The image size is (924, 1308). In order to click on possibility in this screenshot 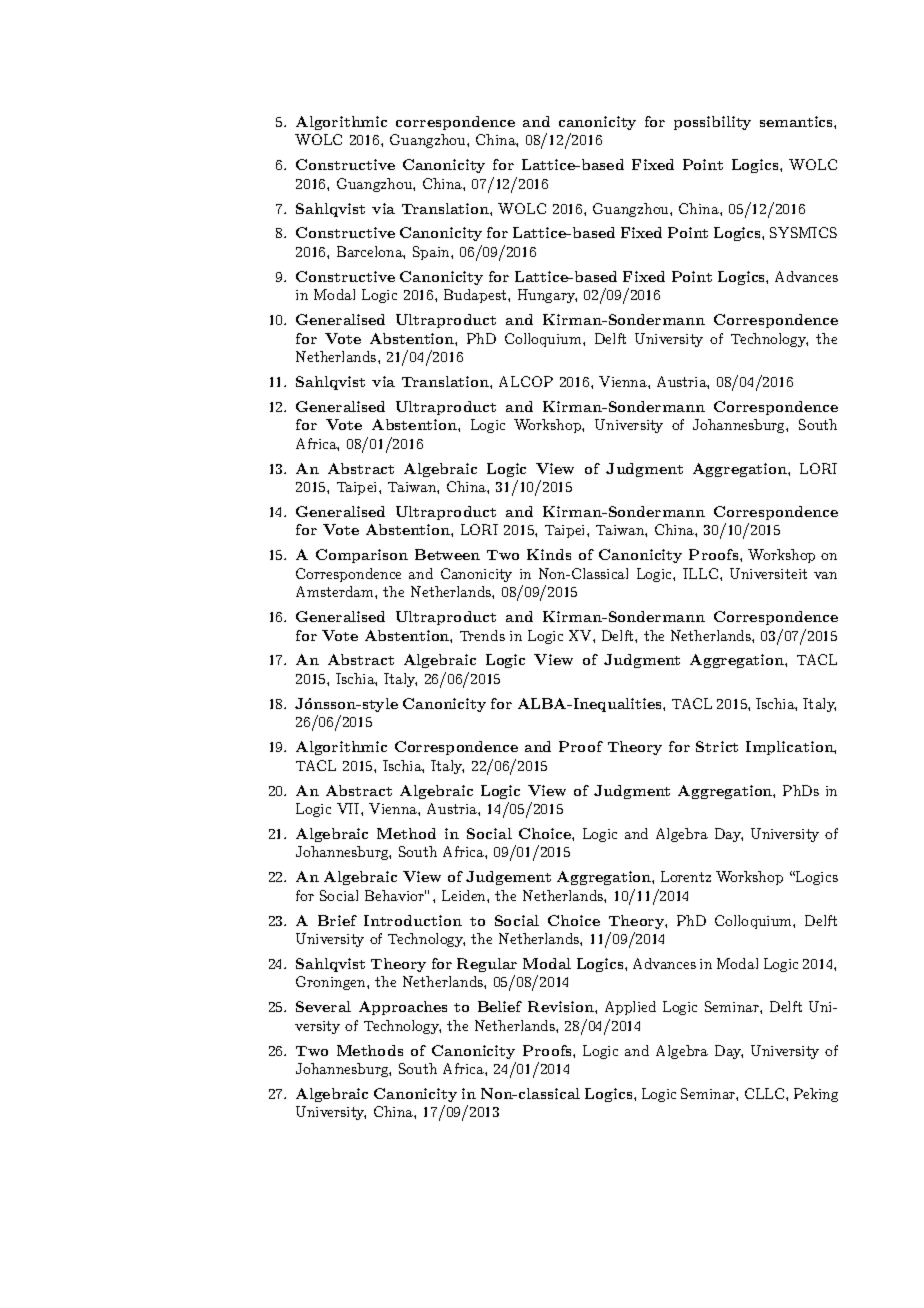, I will do `click(712, 123)`.
